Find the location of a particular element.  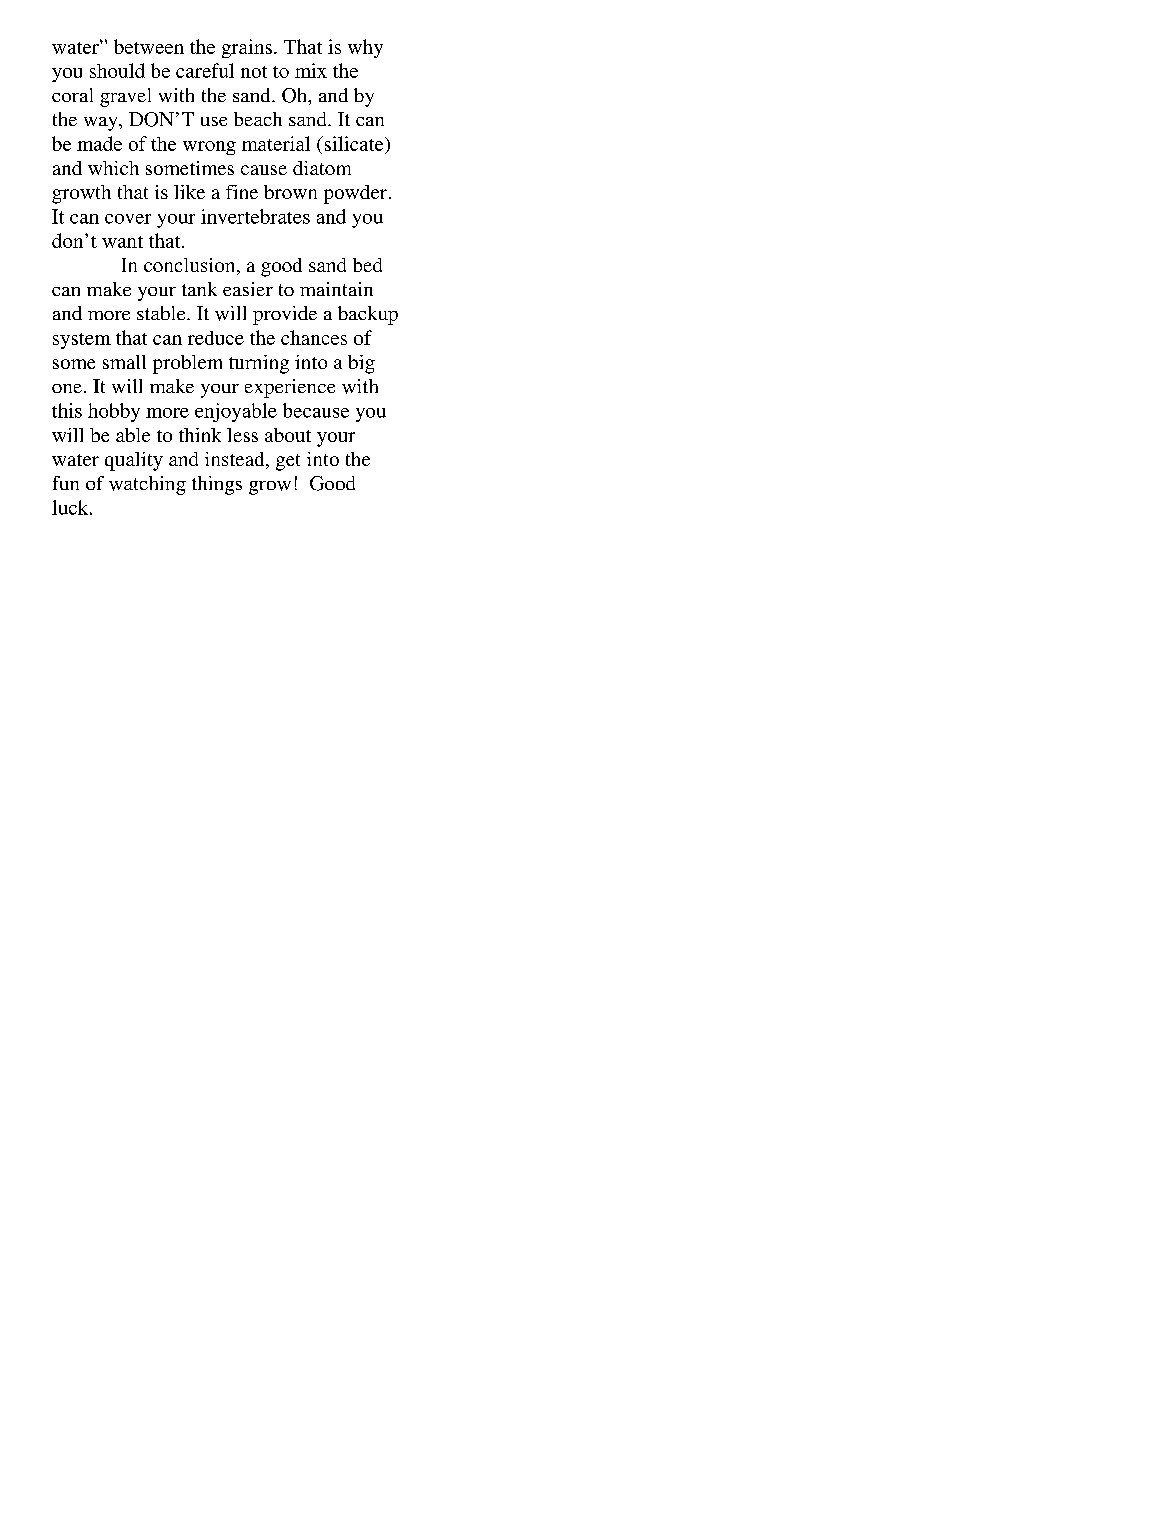

which is located at coordinates (113, 168).
